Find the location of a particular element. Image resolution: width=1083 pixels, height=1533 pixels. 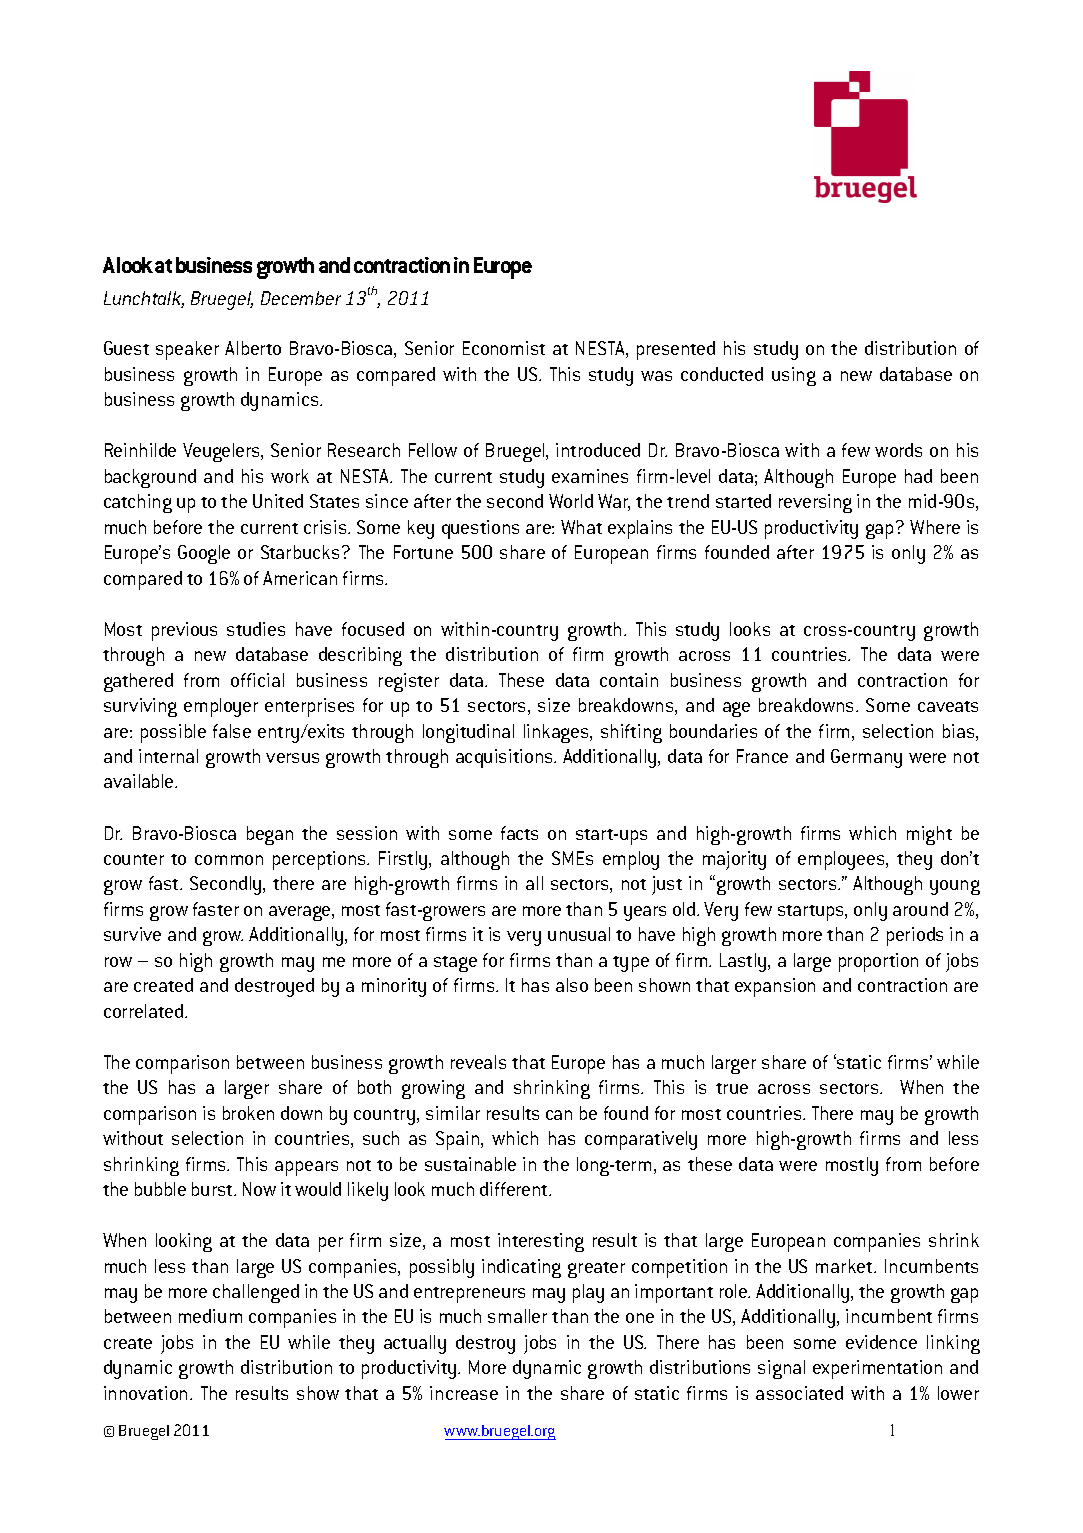

contain is located at coordinates (629, 680).
